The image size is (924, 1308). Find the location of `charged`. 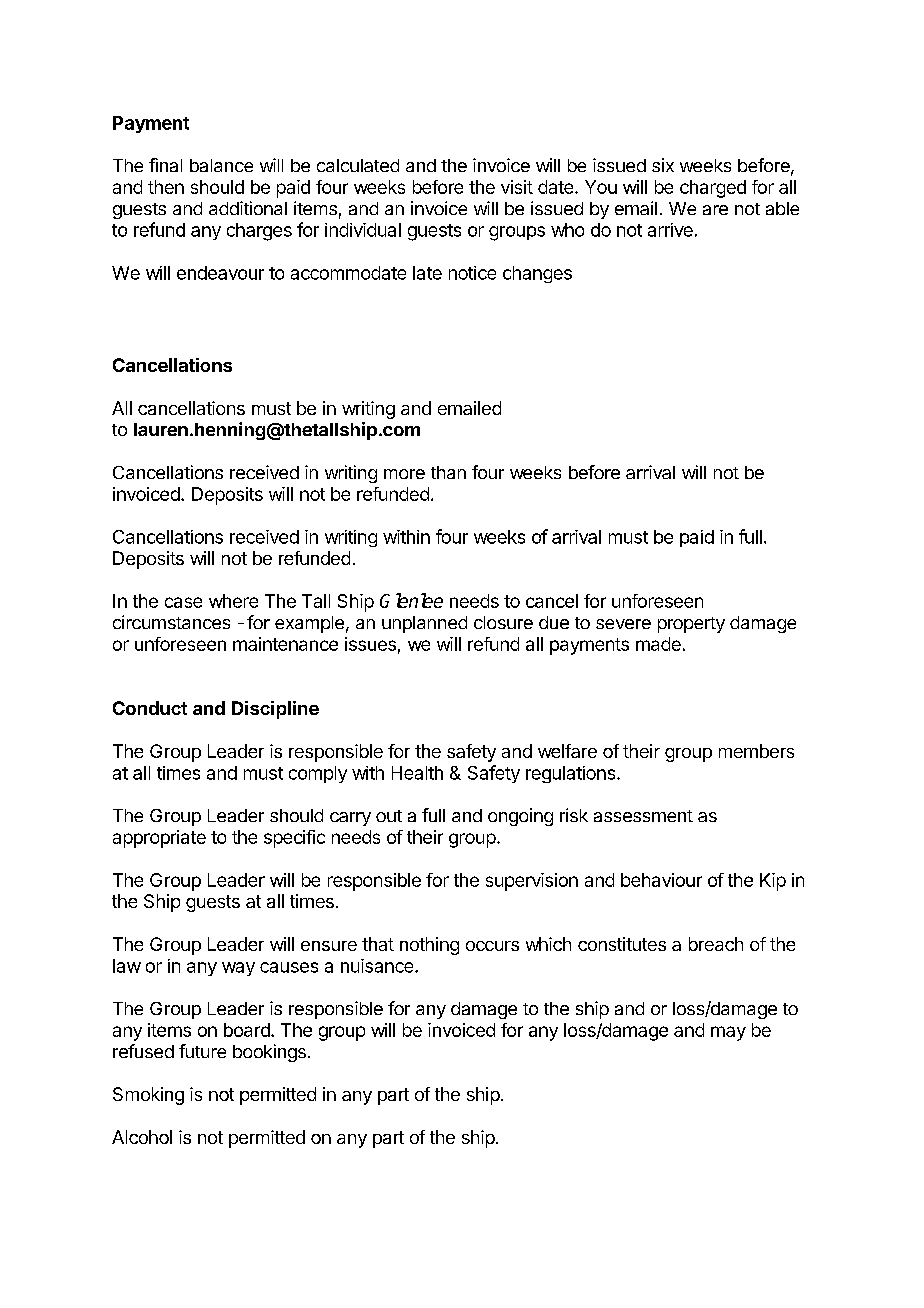

charged is located at coordinates (713, 189).
